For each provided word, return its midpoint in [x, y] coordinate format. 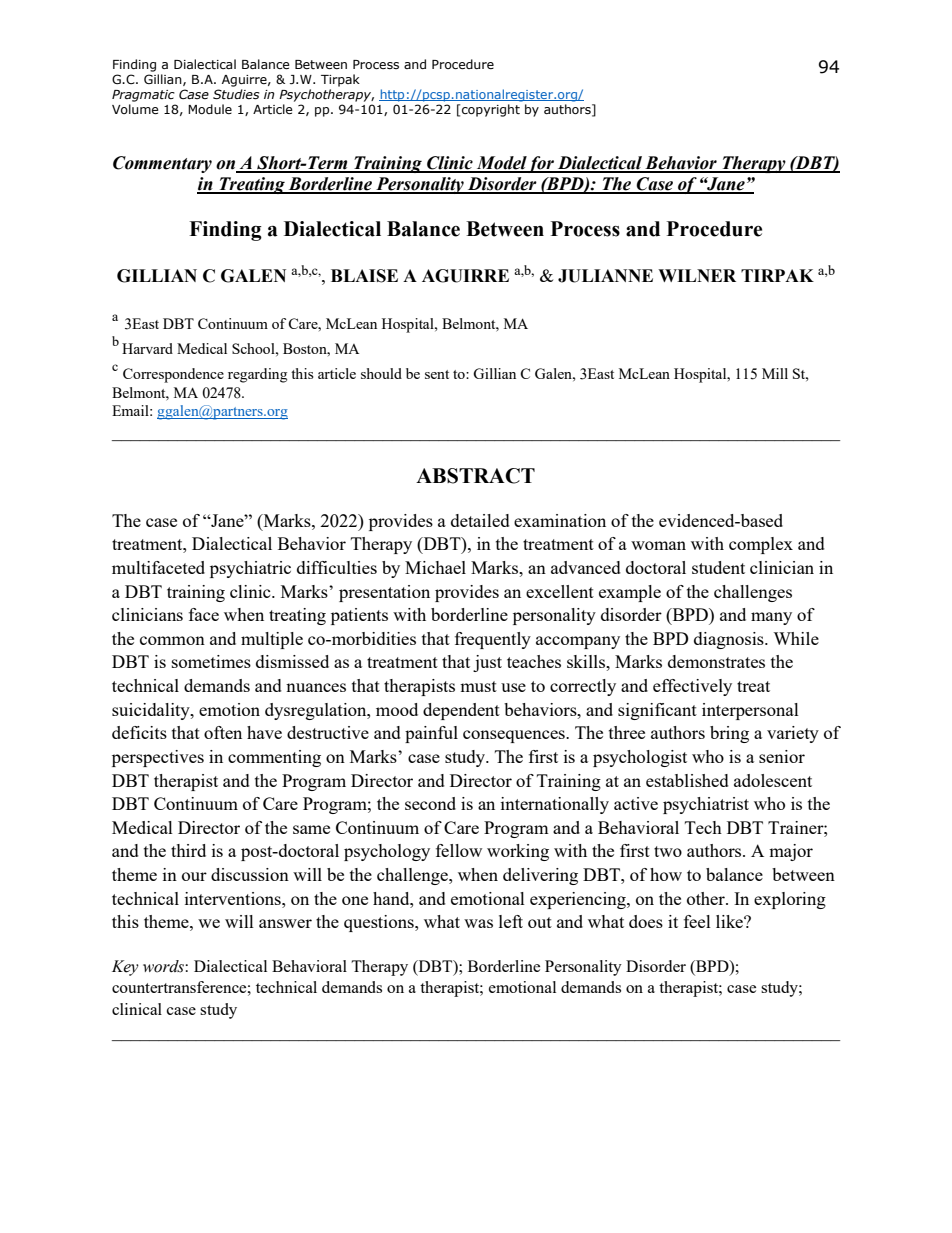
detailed [480, 520]
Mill [775, 373]
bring [729, 734]
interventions [234, 898]
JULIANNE [605, 276]
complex [761, 545]
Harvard [147, 348]
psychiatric [250, 569]
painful [431, 734]
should [381, 373]
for [541, 164]
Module [210, 109]
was [478, 923]
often [223, 732]
